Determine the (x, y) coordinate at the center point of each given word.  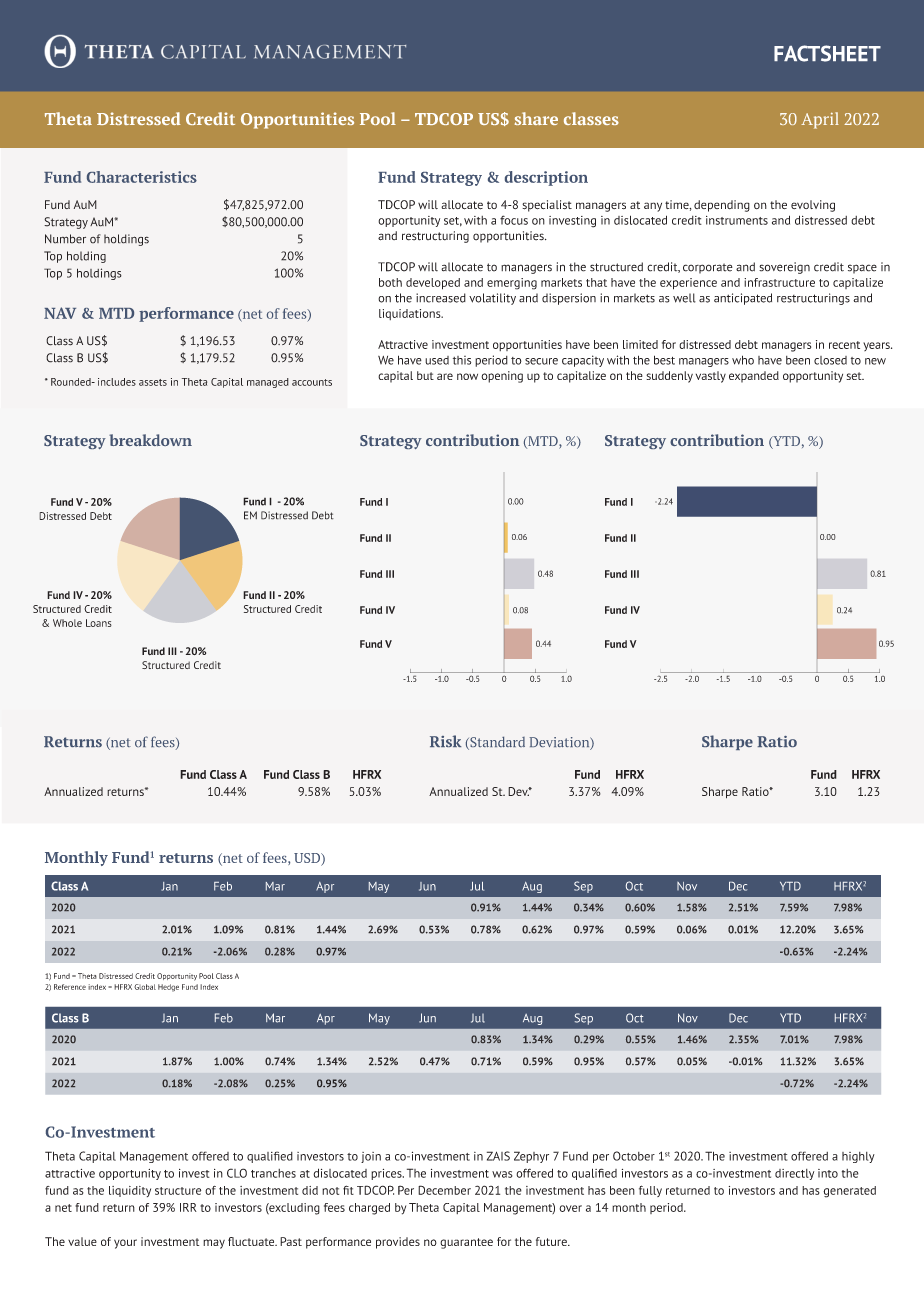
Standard (496, 743)
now (467, 376)
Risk (445, 741)
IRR (188, 1207)
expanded (754, 377)
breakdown (150, 440)
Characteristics (142, 177)
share (536, 118)
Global (145, 987)
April (820, 120)
